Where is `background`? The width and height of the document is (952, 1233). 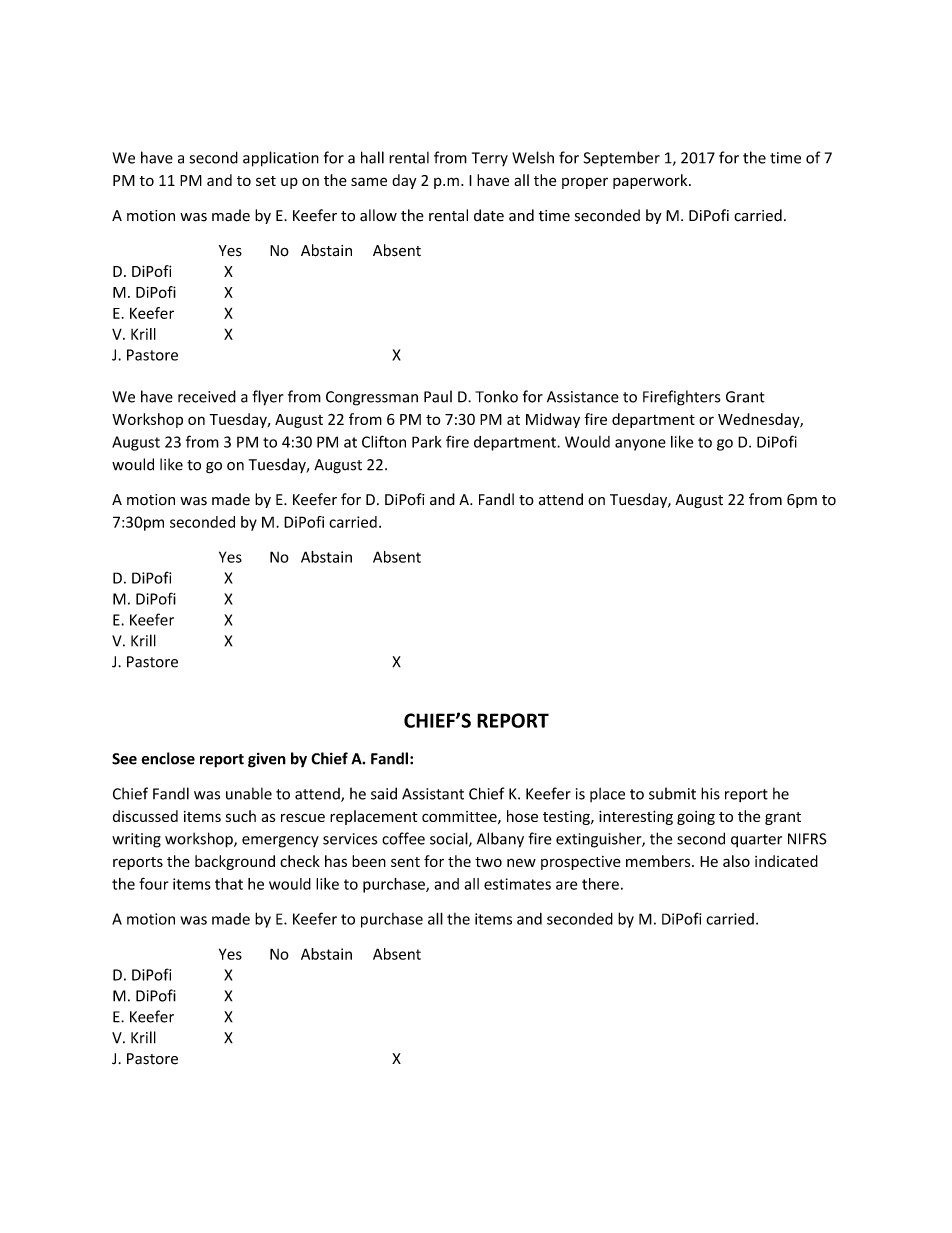
background is located at coordinates (235, 862).
